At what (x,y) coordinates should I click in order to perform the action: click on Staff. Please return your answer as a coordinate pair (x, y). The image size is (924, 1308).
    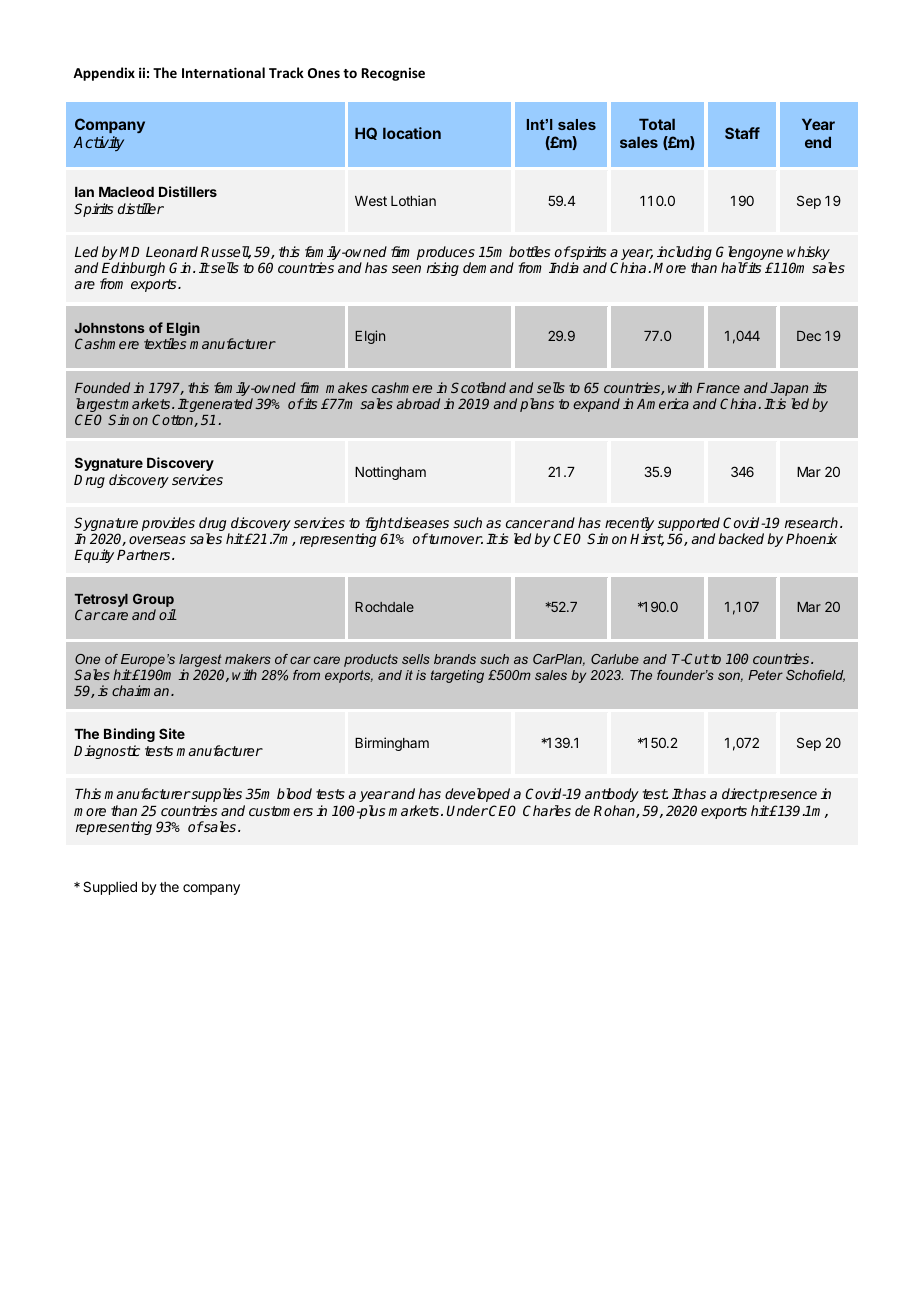
    Looking at the image, I should click on (742, 133).
